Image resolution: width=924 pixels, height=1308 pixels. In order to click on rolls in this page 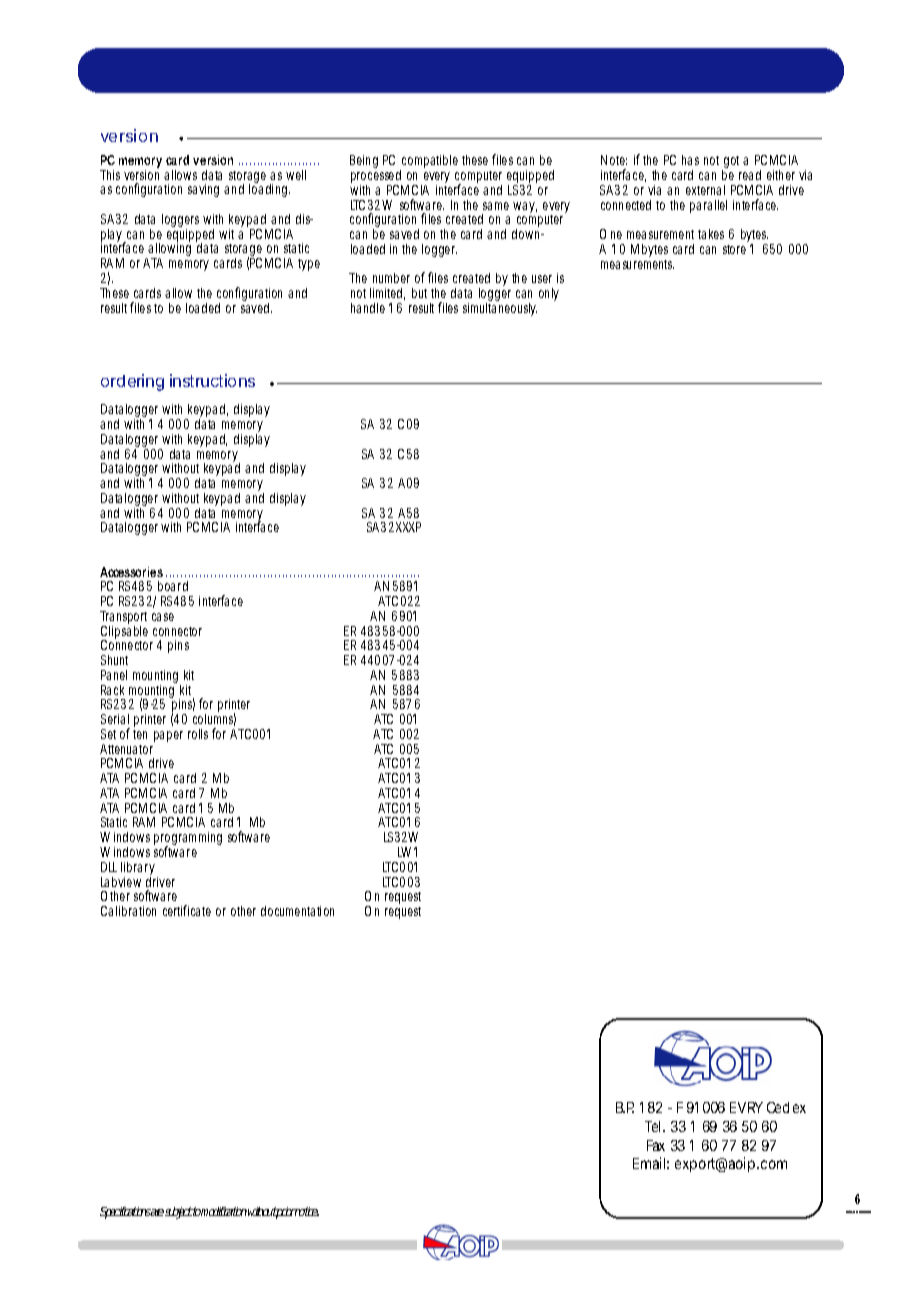, I will do `click(198, 734)`.
